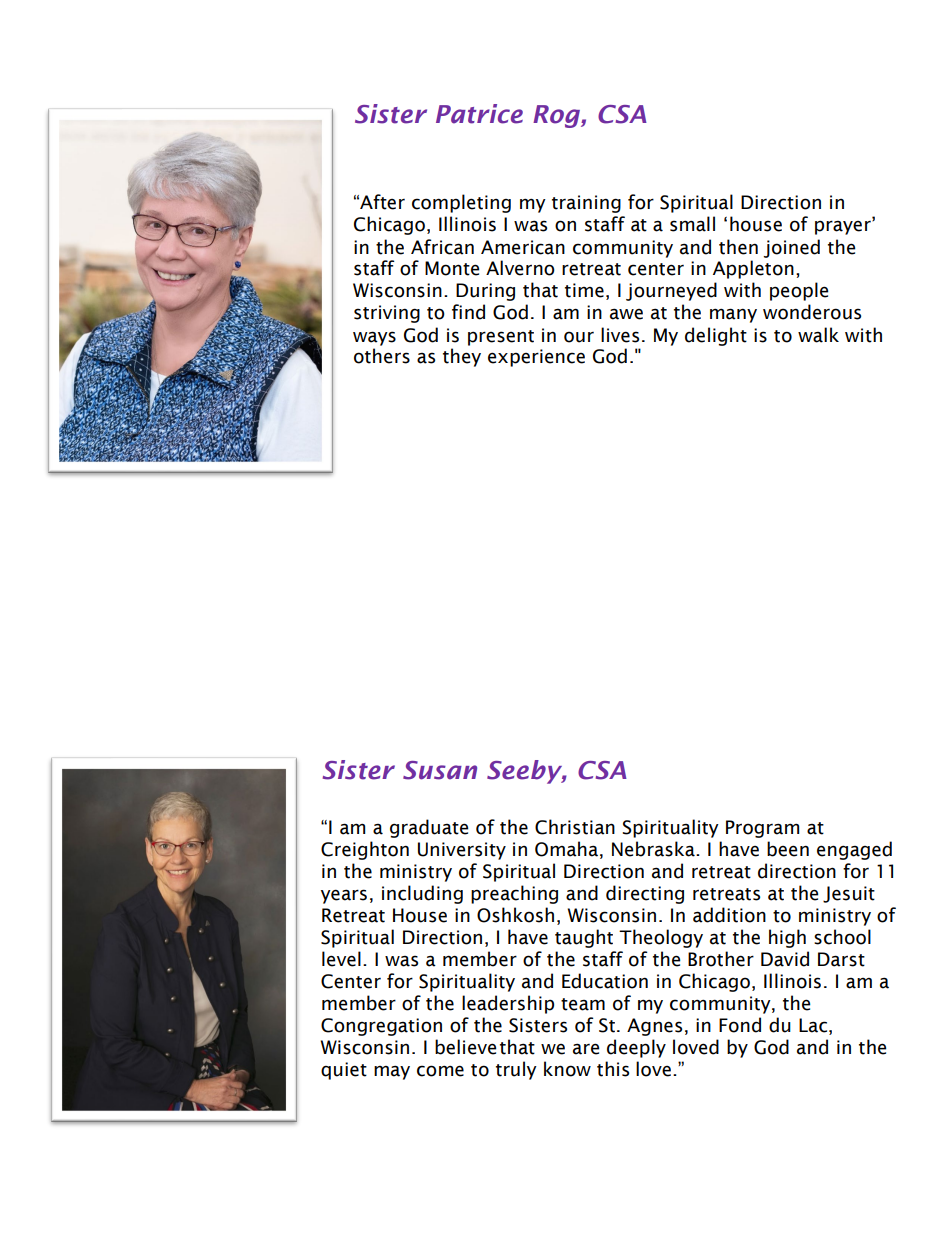 The height and width of the page is (1233, 952). What do you see at coordinates (575, 827) in the page?
I see `Christian` at bounding box center [575, 827].
